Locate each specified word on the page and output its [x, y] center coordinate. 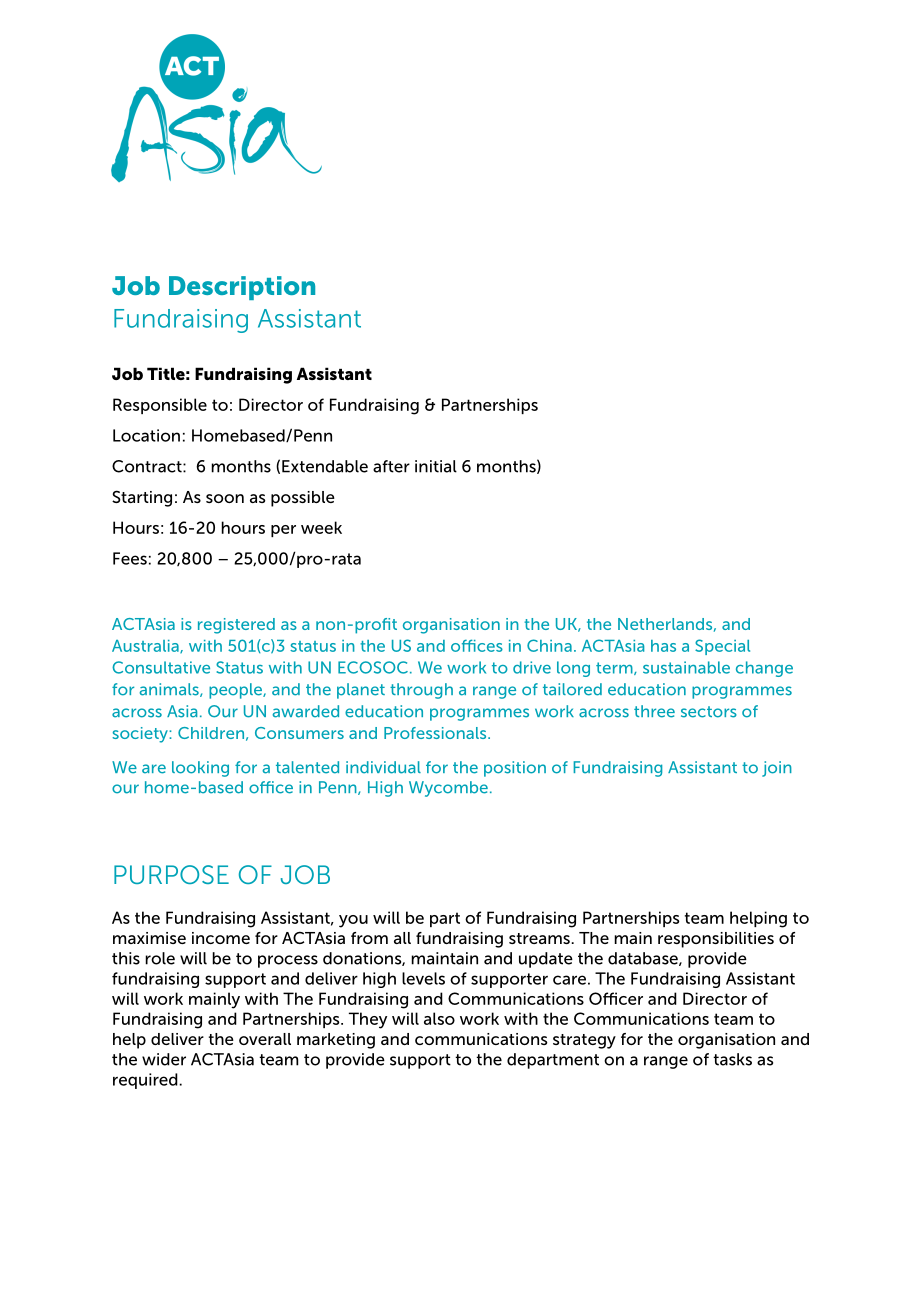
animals [170, 690]
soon [225, 498]
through [421, 691]
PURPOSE [171, 874]
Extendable [325, 466]
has [663, 646]
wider [164, 1059]
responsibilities [716, 940]
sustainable [686, 667]
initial [436, 466]
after [391, 466]
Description [242, 288]
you [353, 921]
